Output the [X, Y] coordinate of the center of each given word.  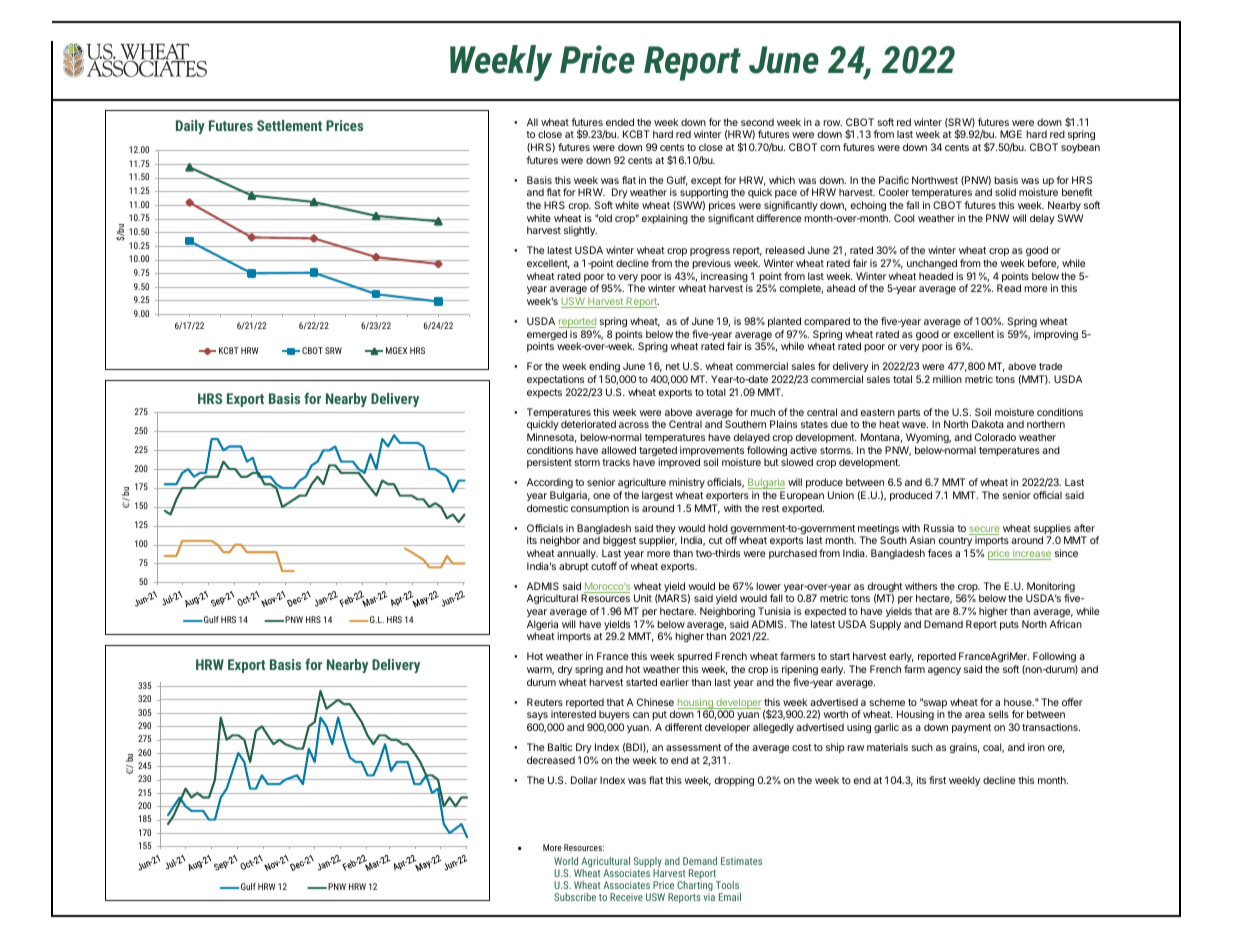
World [566, 861]
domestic [547, 508]
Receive [626, 897]
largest [657, 496]
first [937, 780]
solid [1005, 192]
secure [984, 530]
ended [620, 122]
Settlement [289, 125]
